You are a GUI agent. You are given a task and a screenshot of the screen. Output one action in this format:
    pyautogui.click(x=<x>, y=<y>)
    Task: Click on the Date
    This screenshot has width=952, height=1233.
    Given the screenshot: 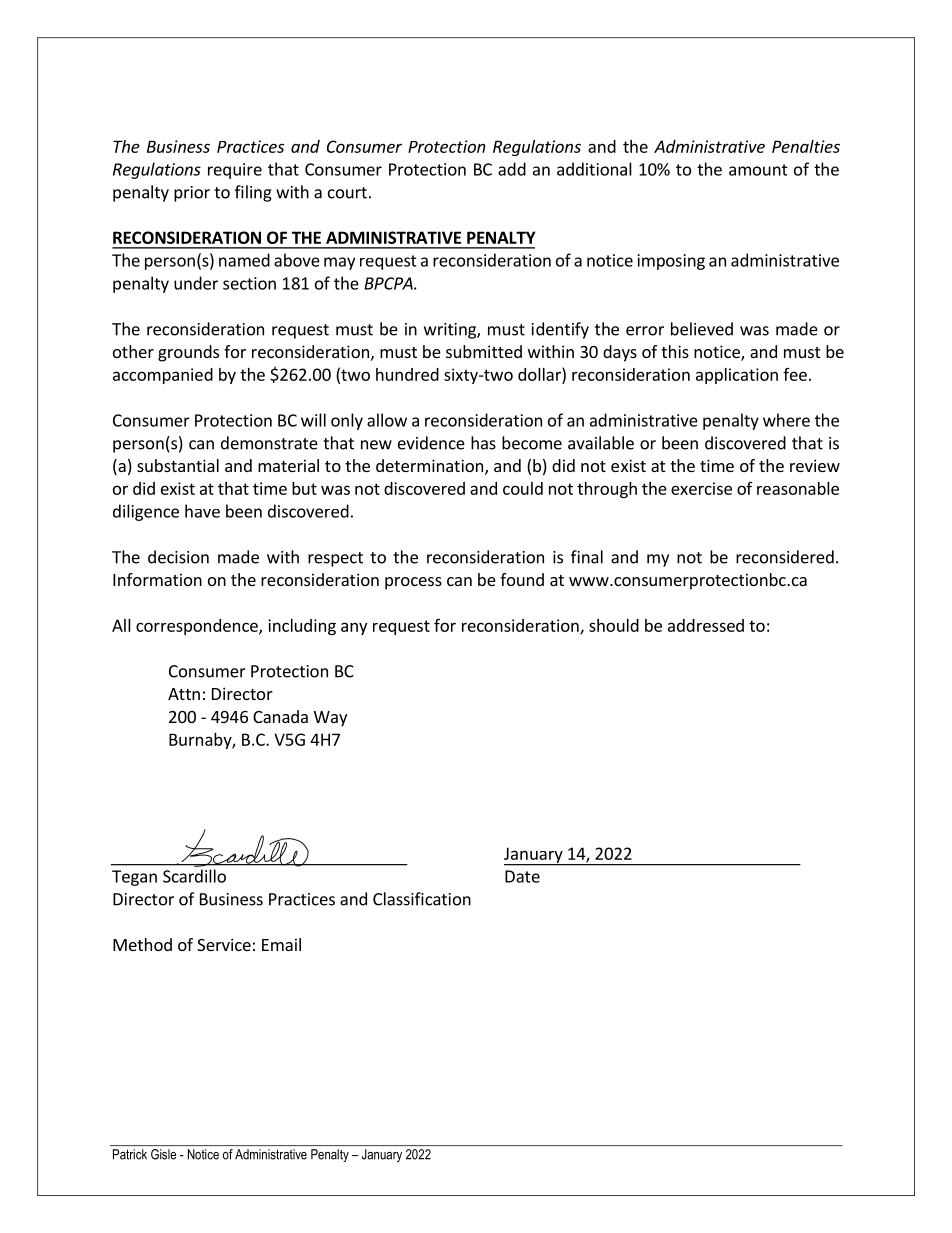 What is the action you would take?
    pyautogui.click(x=522, y=876)
